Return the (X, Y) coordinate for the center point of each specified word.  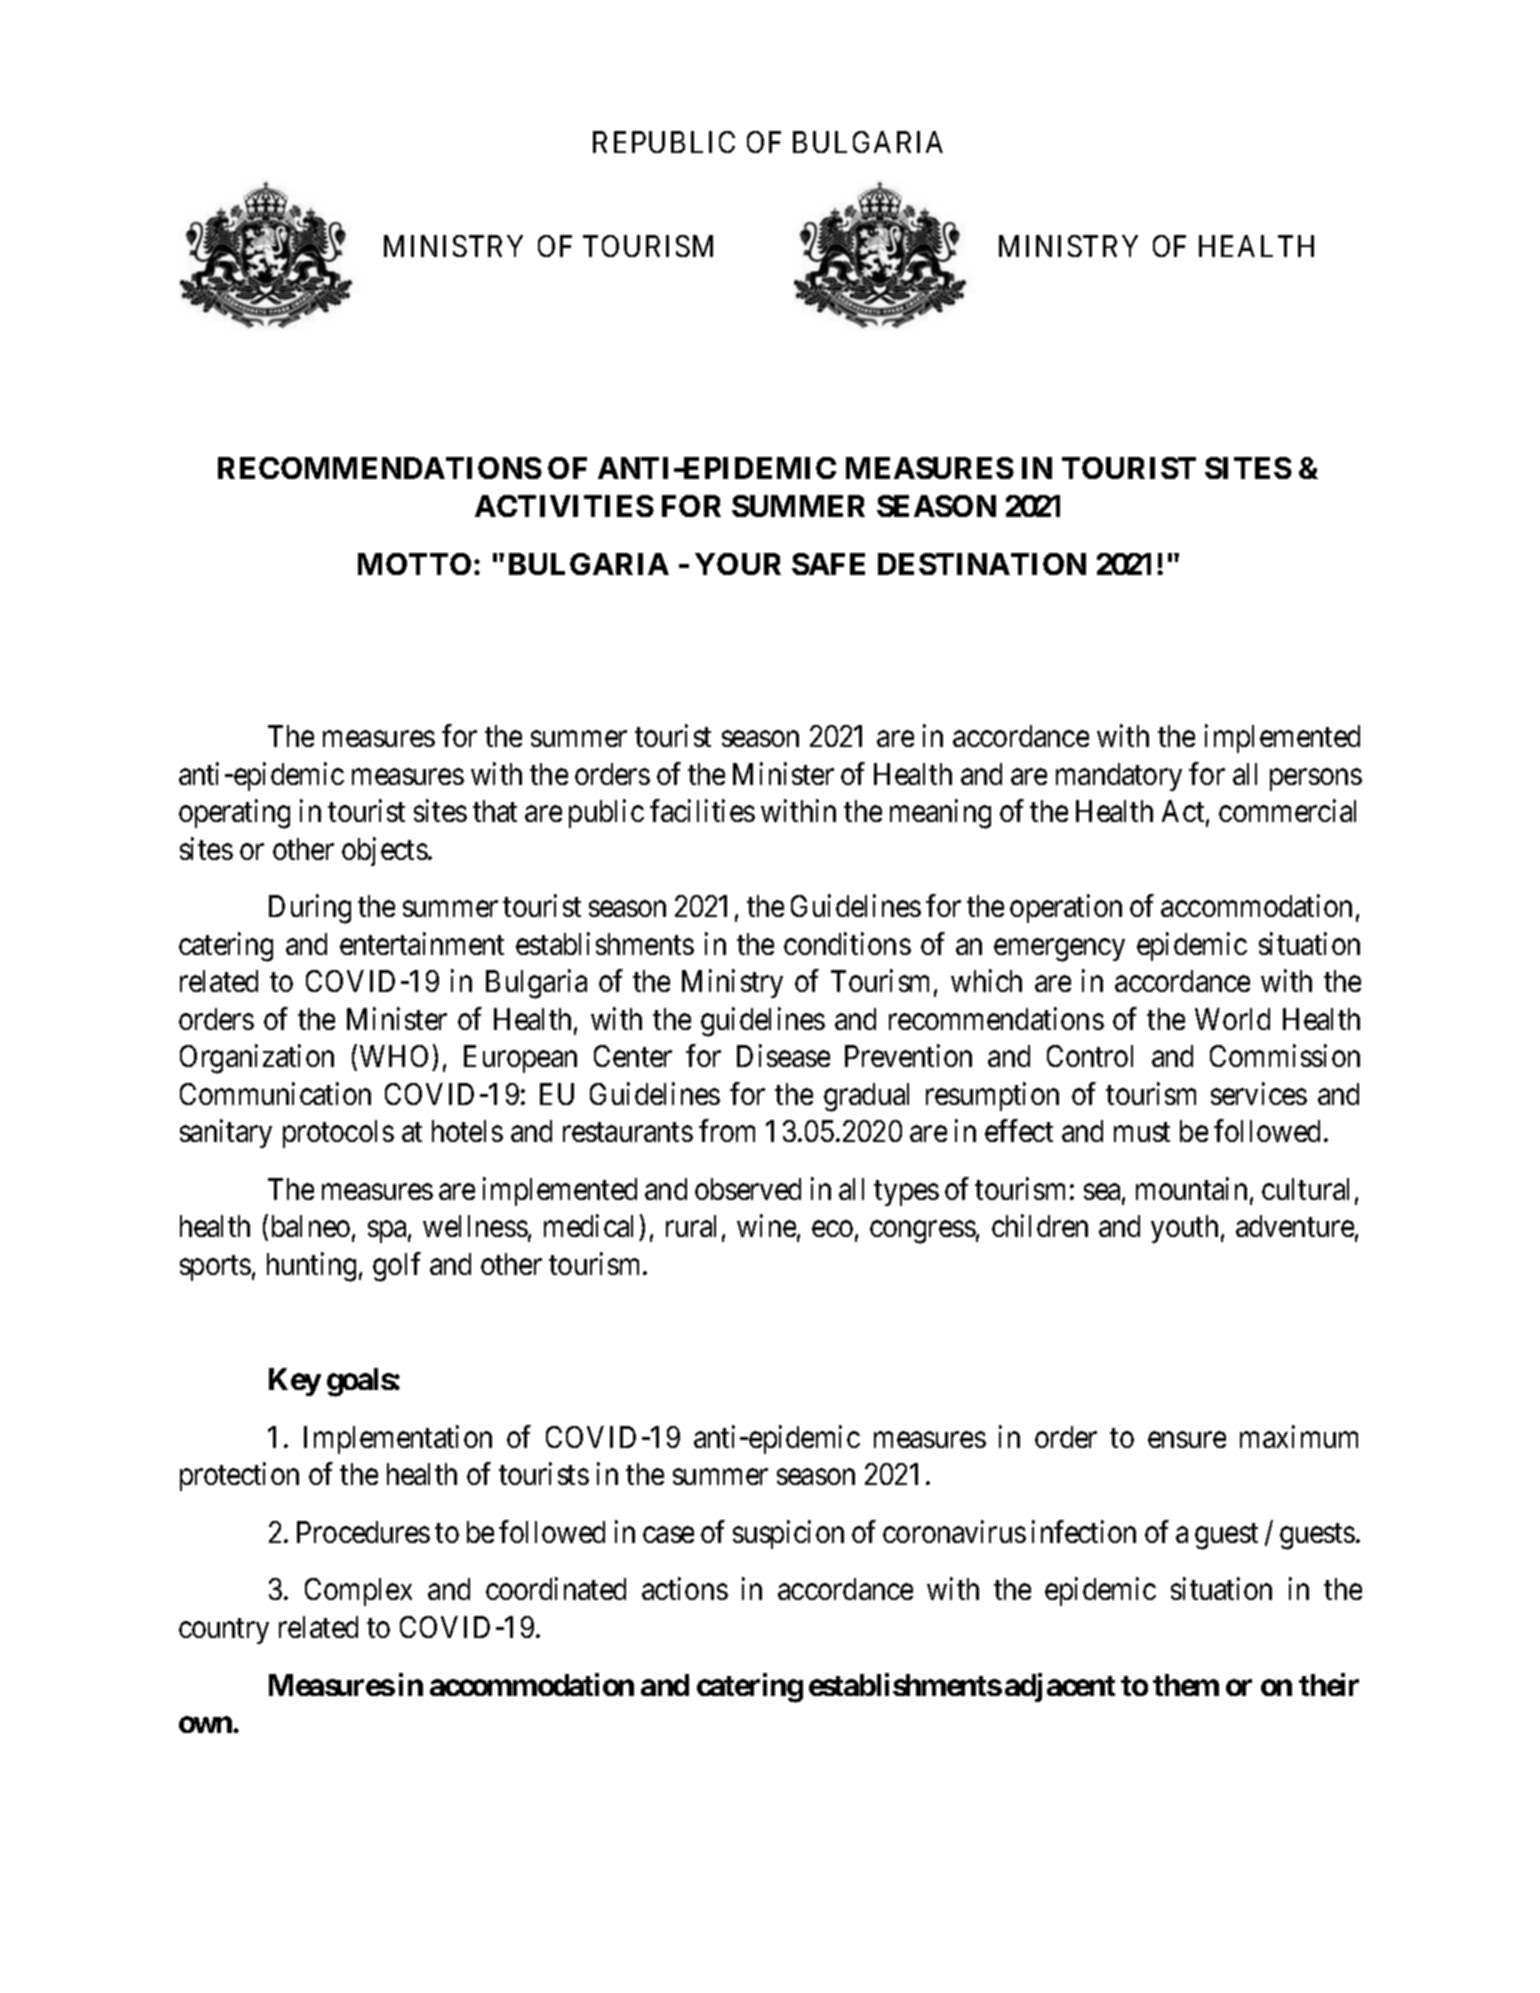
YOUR (738, 564)
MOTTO (414, 564)
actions (685, 1589)
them (1186, 1685)
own (206, 1725)
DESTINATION (982, 564)
